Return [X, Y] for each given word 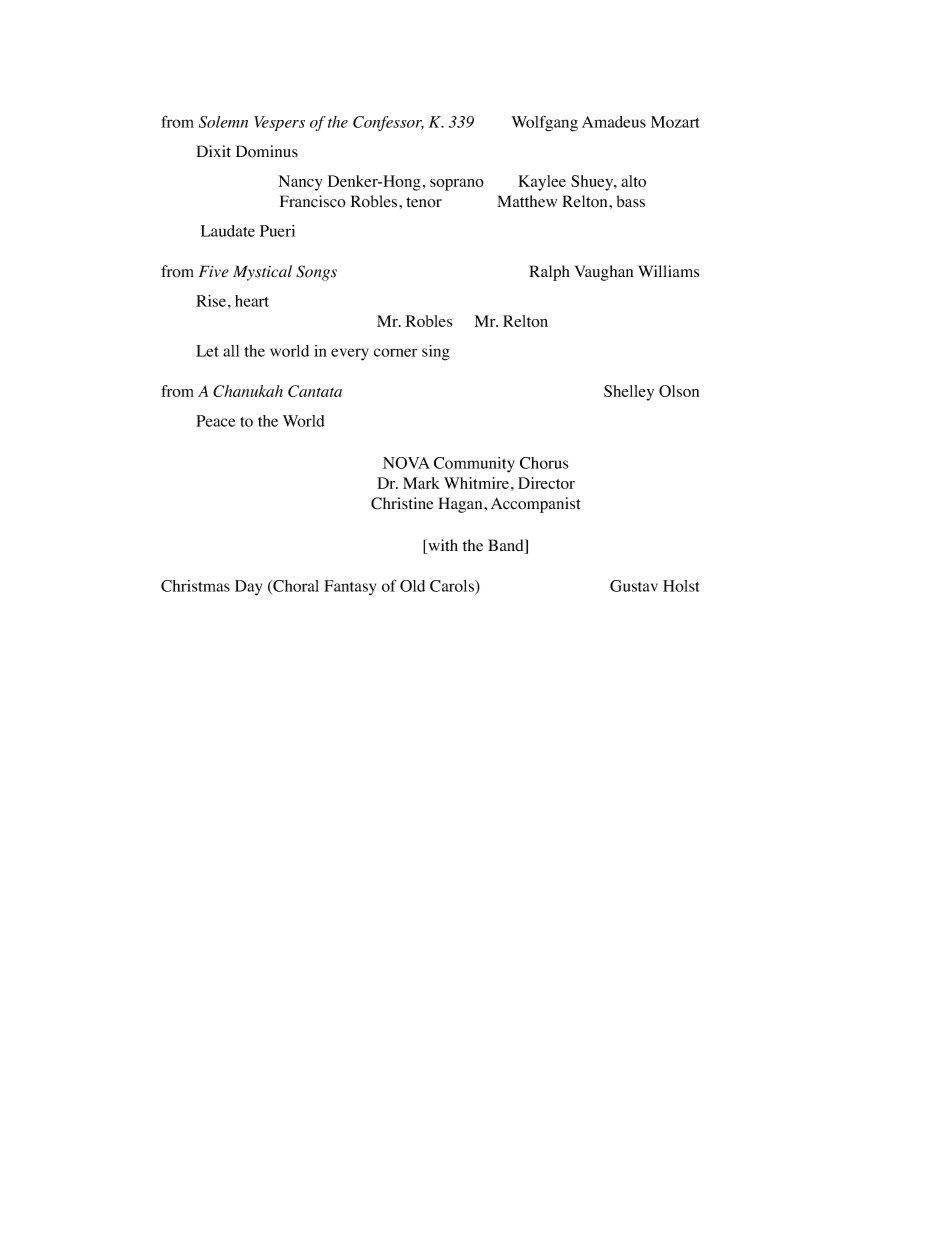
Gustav [634, 586]
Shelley [629, 393]
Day [248, 588]
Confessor [388, 123]
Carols [453, 586]
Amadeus [614, 122]
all [231, 351]
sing [436, 353]
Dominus [267, 151]
